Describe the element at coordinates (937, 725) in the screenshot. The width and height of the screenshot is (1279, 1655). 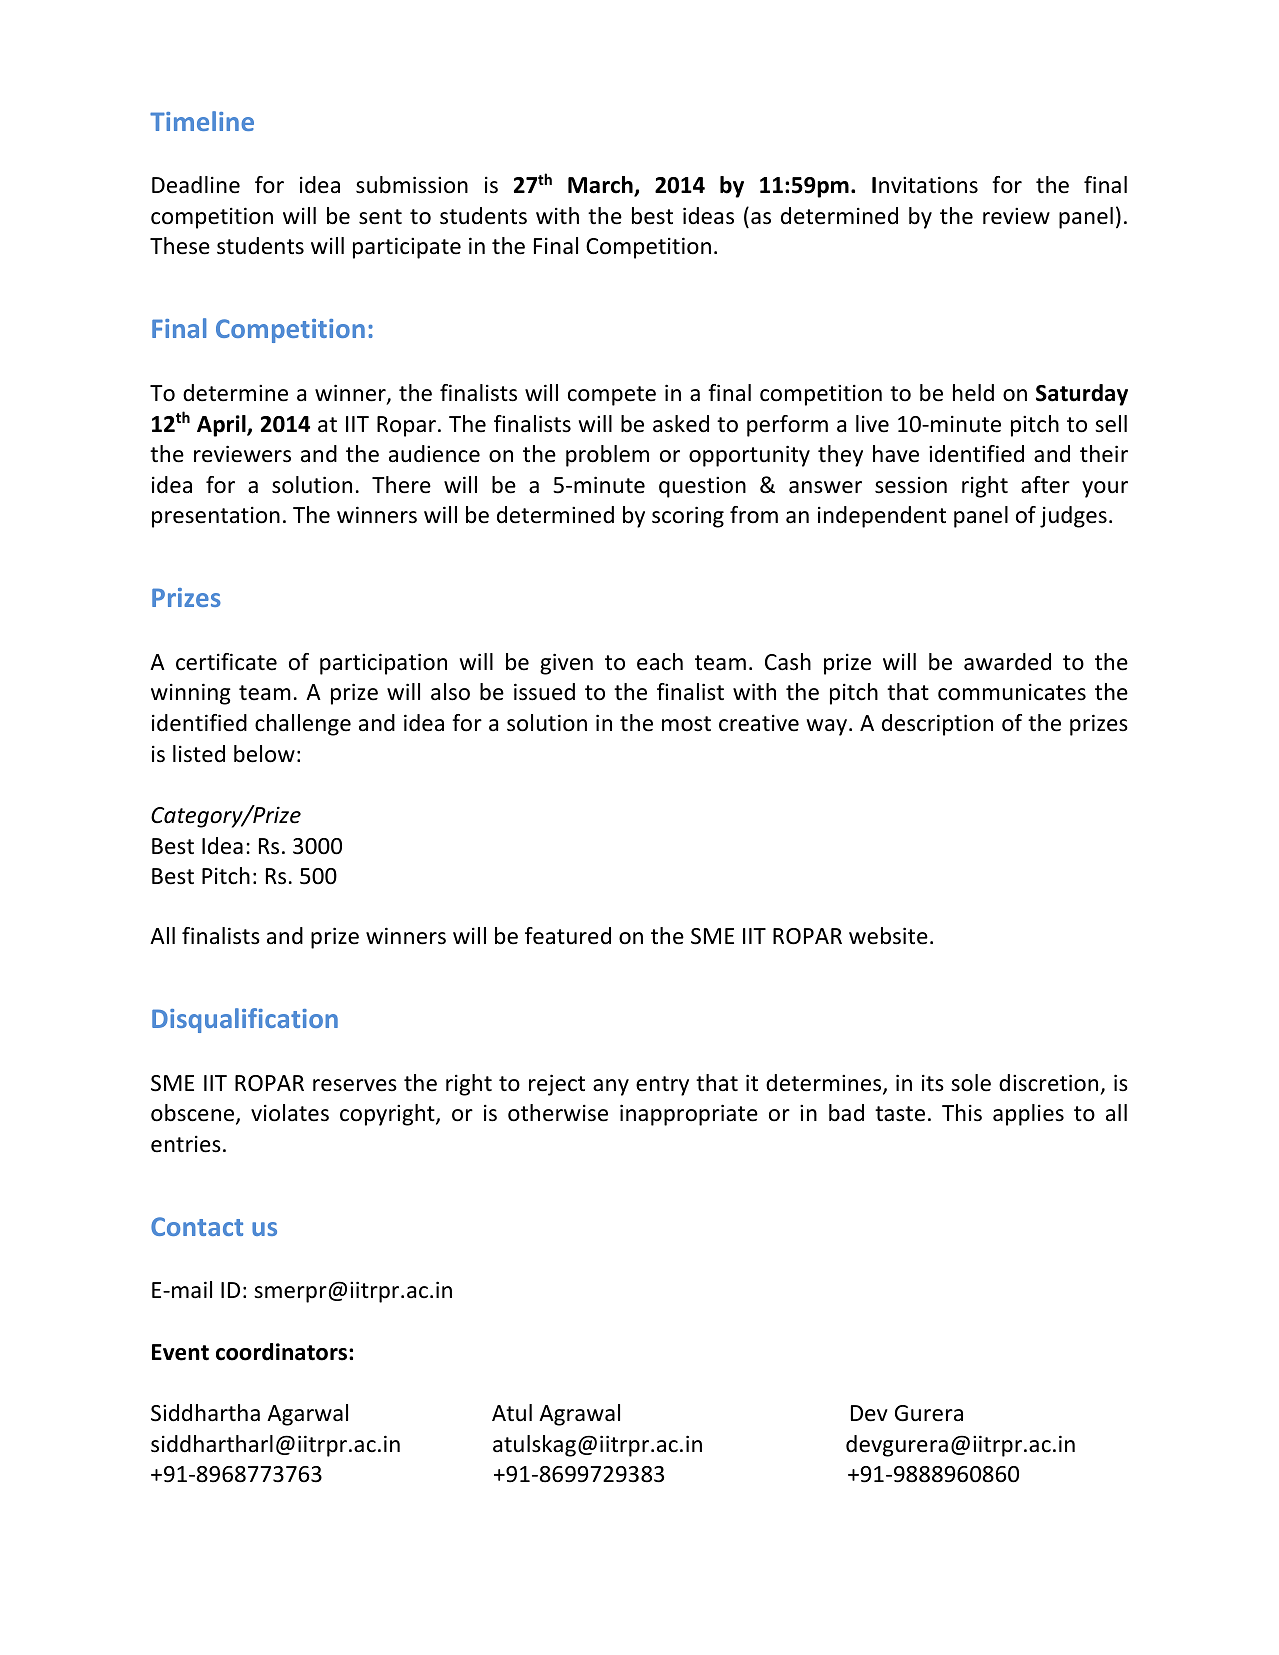
I see `description` at that location.
